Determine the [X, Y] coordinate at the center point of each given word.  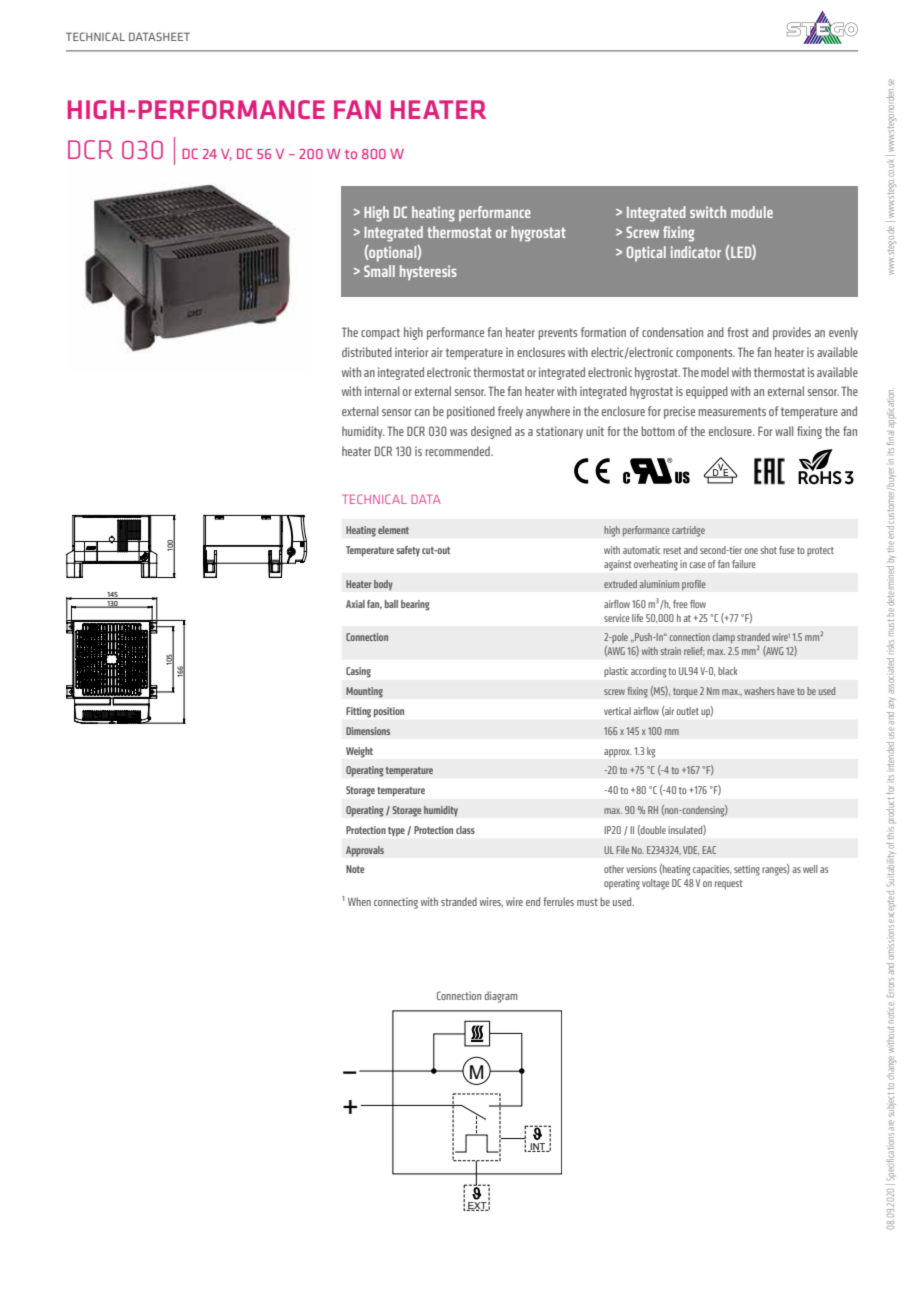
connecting [396, 903]
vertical [617, 711]
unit [595, 431]
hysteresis [428, 272]
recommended [458, 451]
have [786, 691]
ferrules [558, 901]
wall [784, 431]
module [752, 212]
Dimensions [368, 731]
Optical [646, 254]
